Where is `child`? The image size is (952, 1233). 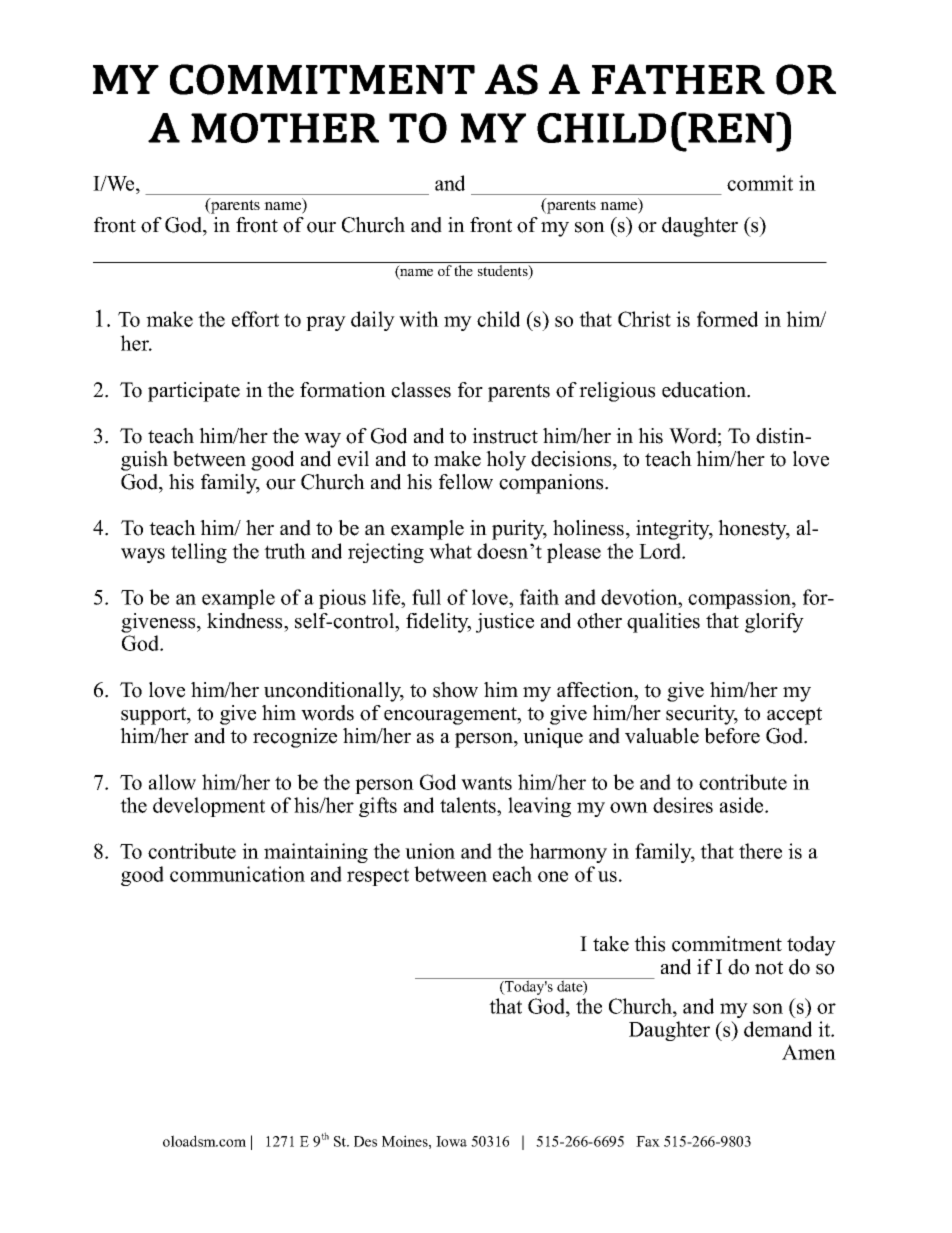
child is located at coordinates (498, 319).
